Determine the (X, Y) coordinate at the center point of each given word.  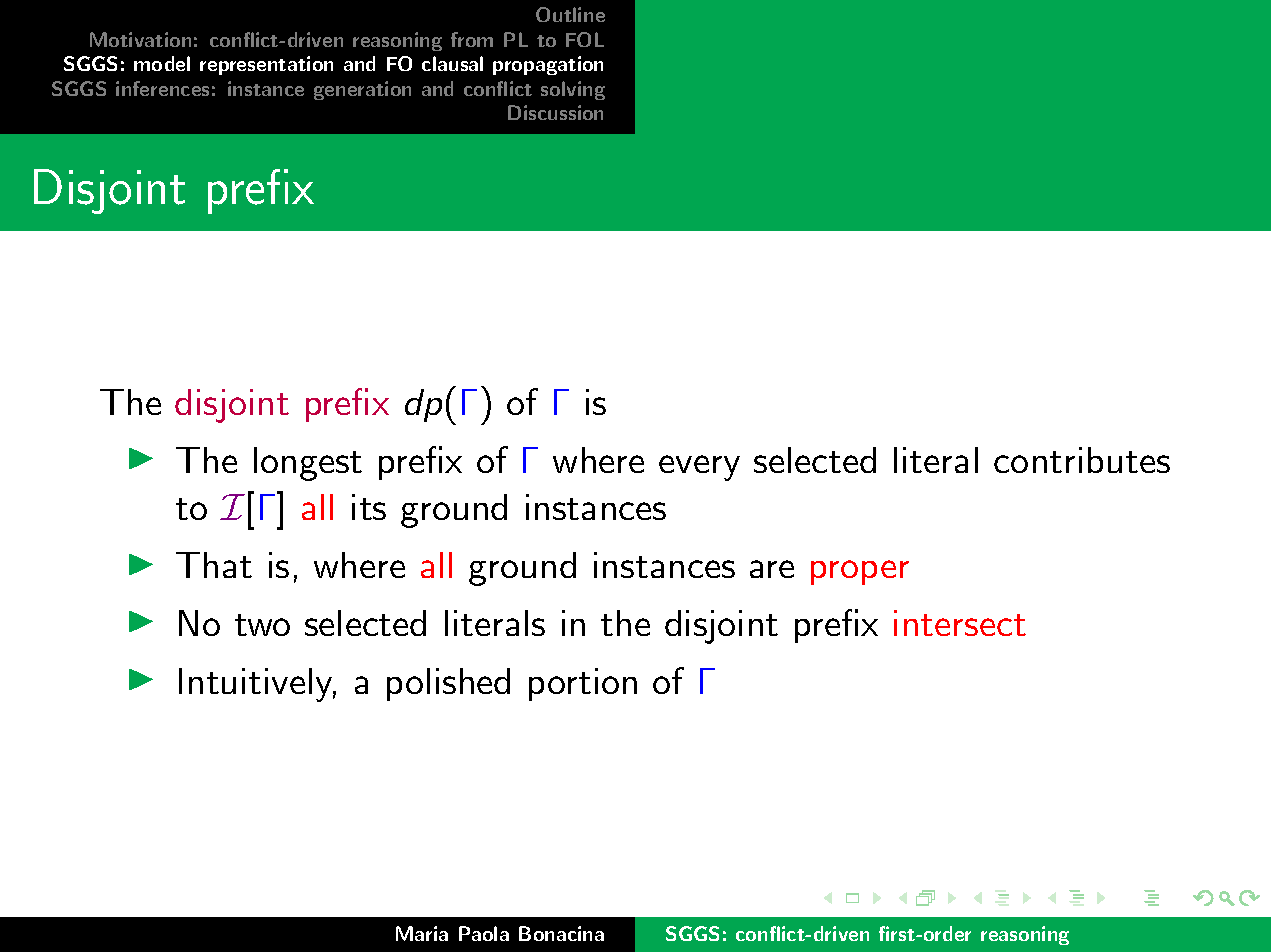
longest (308, 464)
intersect (960, 623)
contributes (1082, 460)
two (262, 625)
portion (583, 684)
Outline (570, 14)
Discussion (555, 112)
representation (266, 65)
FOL (585, 39)
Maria (422, 933)
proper (860, 572)
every (699, 468)
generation (362, 90)
